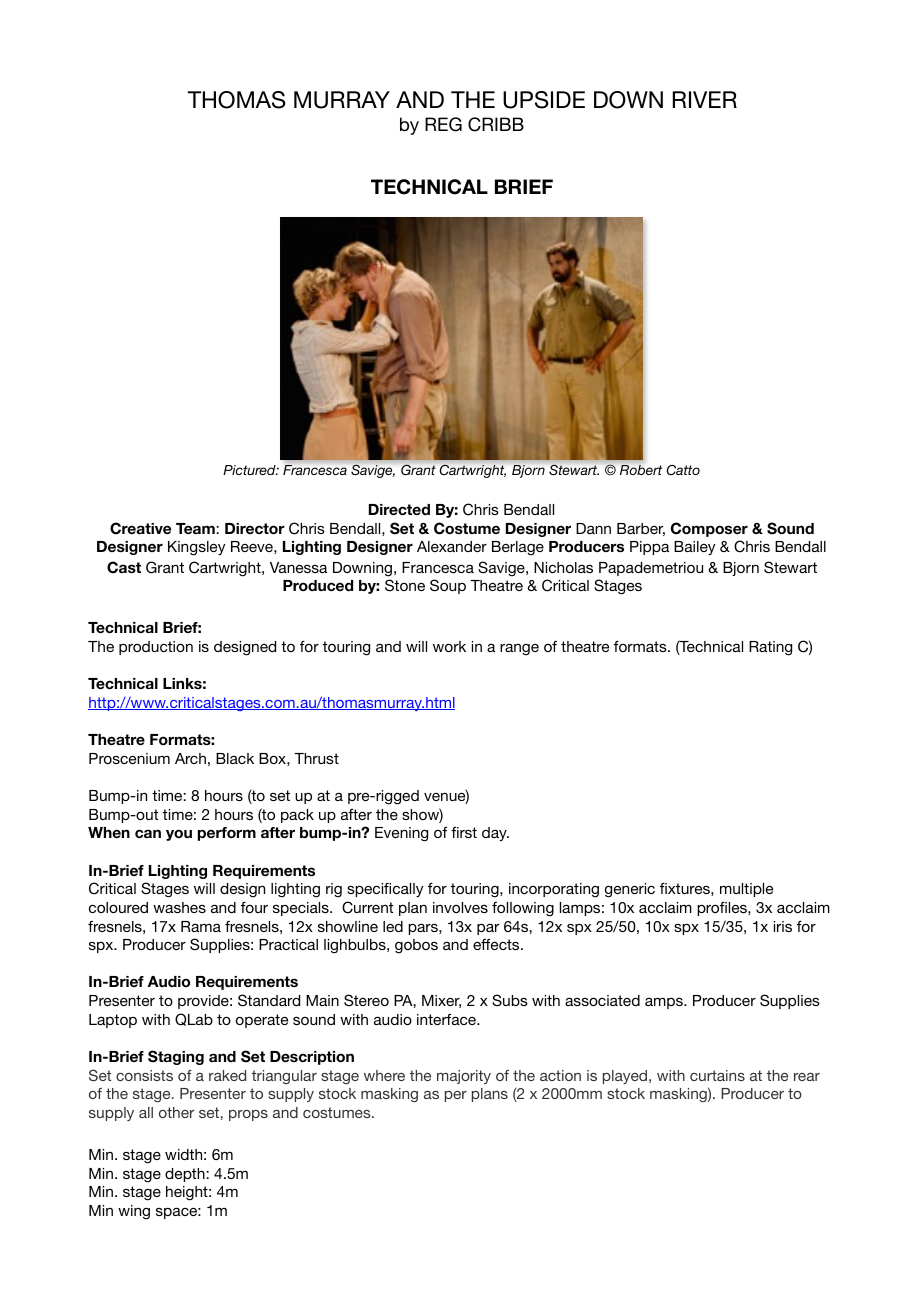 The width and height of the screenshot is (924, 1308). I want to click on REG, so click(443, 124).
